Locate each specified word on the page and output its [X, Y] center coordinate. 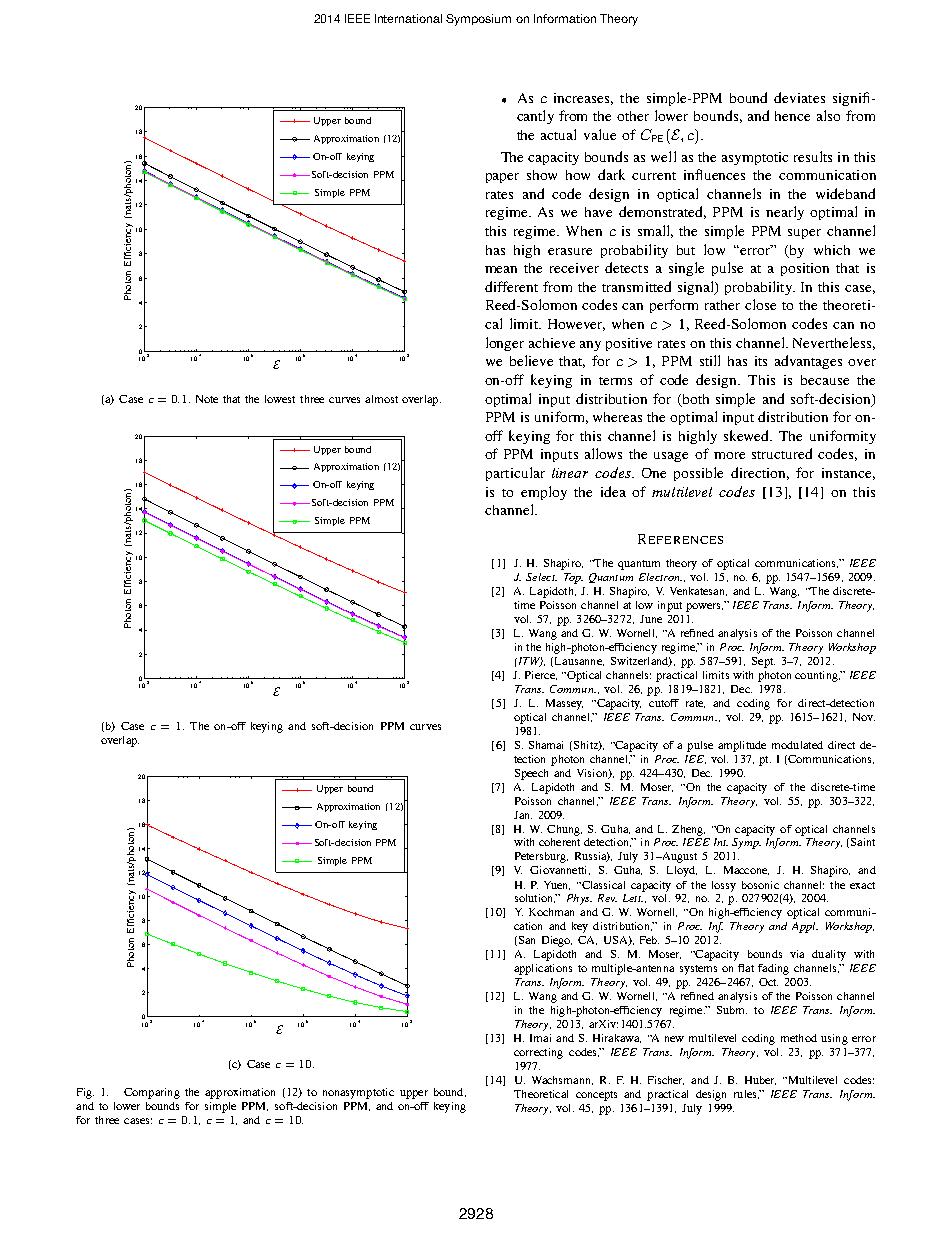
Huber [760, 1080]
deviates [799, 97]
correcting [538, 1053]
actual [558, 134]
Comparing [152, 1093]
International [408, 18]
